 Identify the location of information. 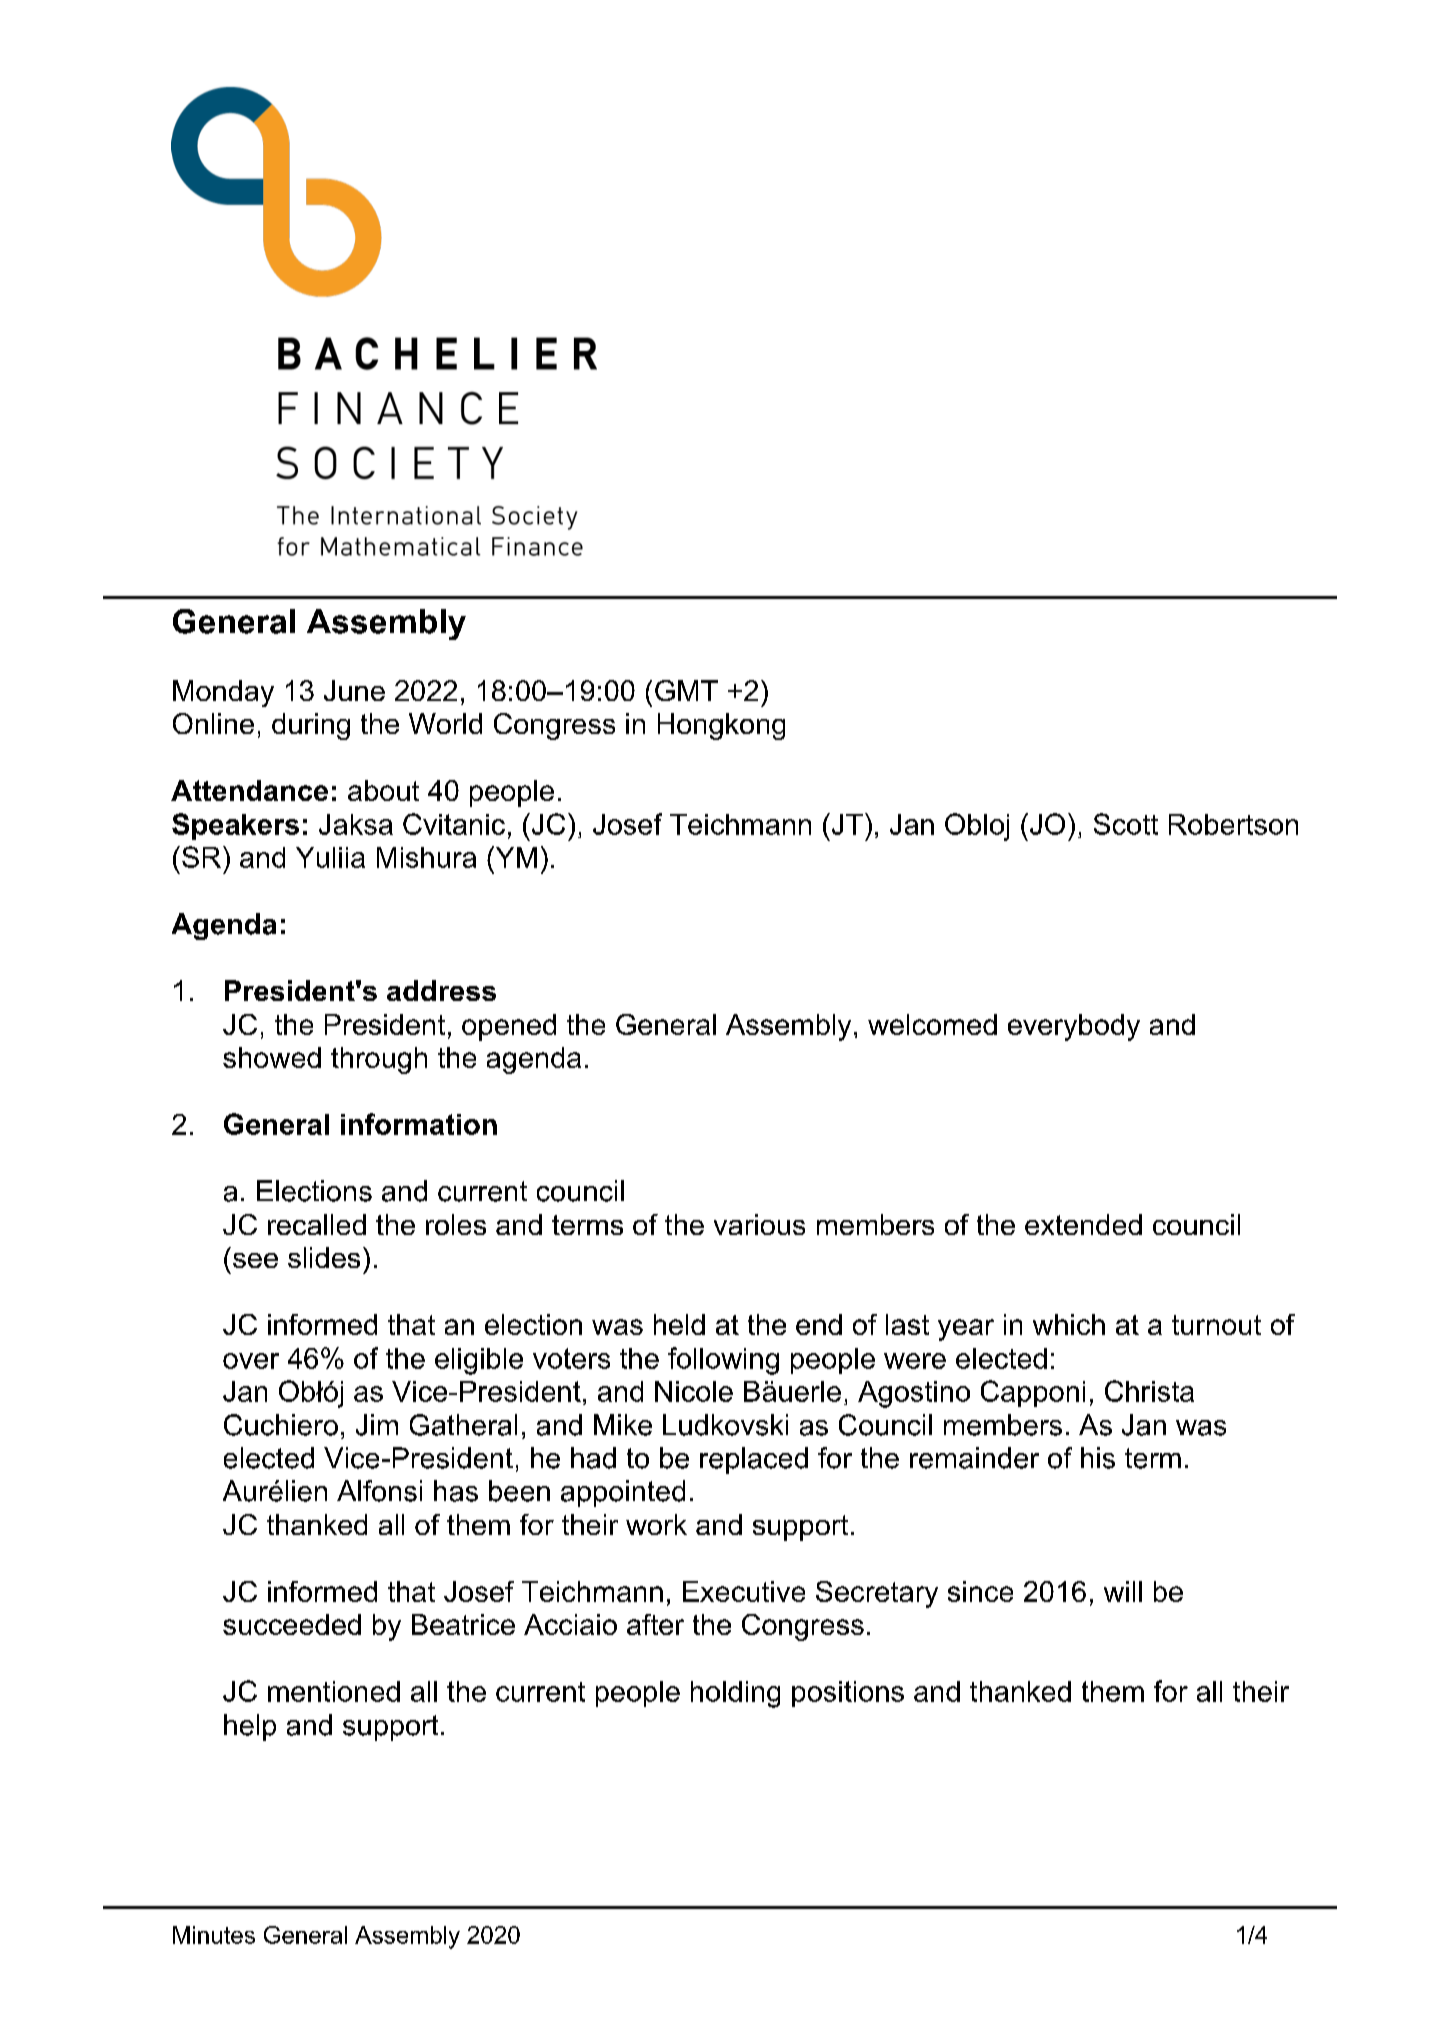
(419, 1124).
